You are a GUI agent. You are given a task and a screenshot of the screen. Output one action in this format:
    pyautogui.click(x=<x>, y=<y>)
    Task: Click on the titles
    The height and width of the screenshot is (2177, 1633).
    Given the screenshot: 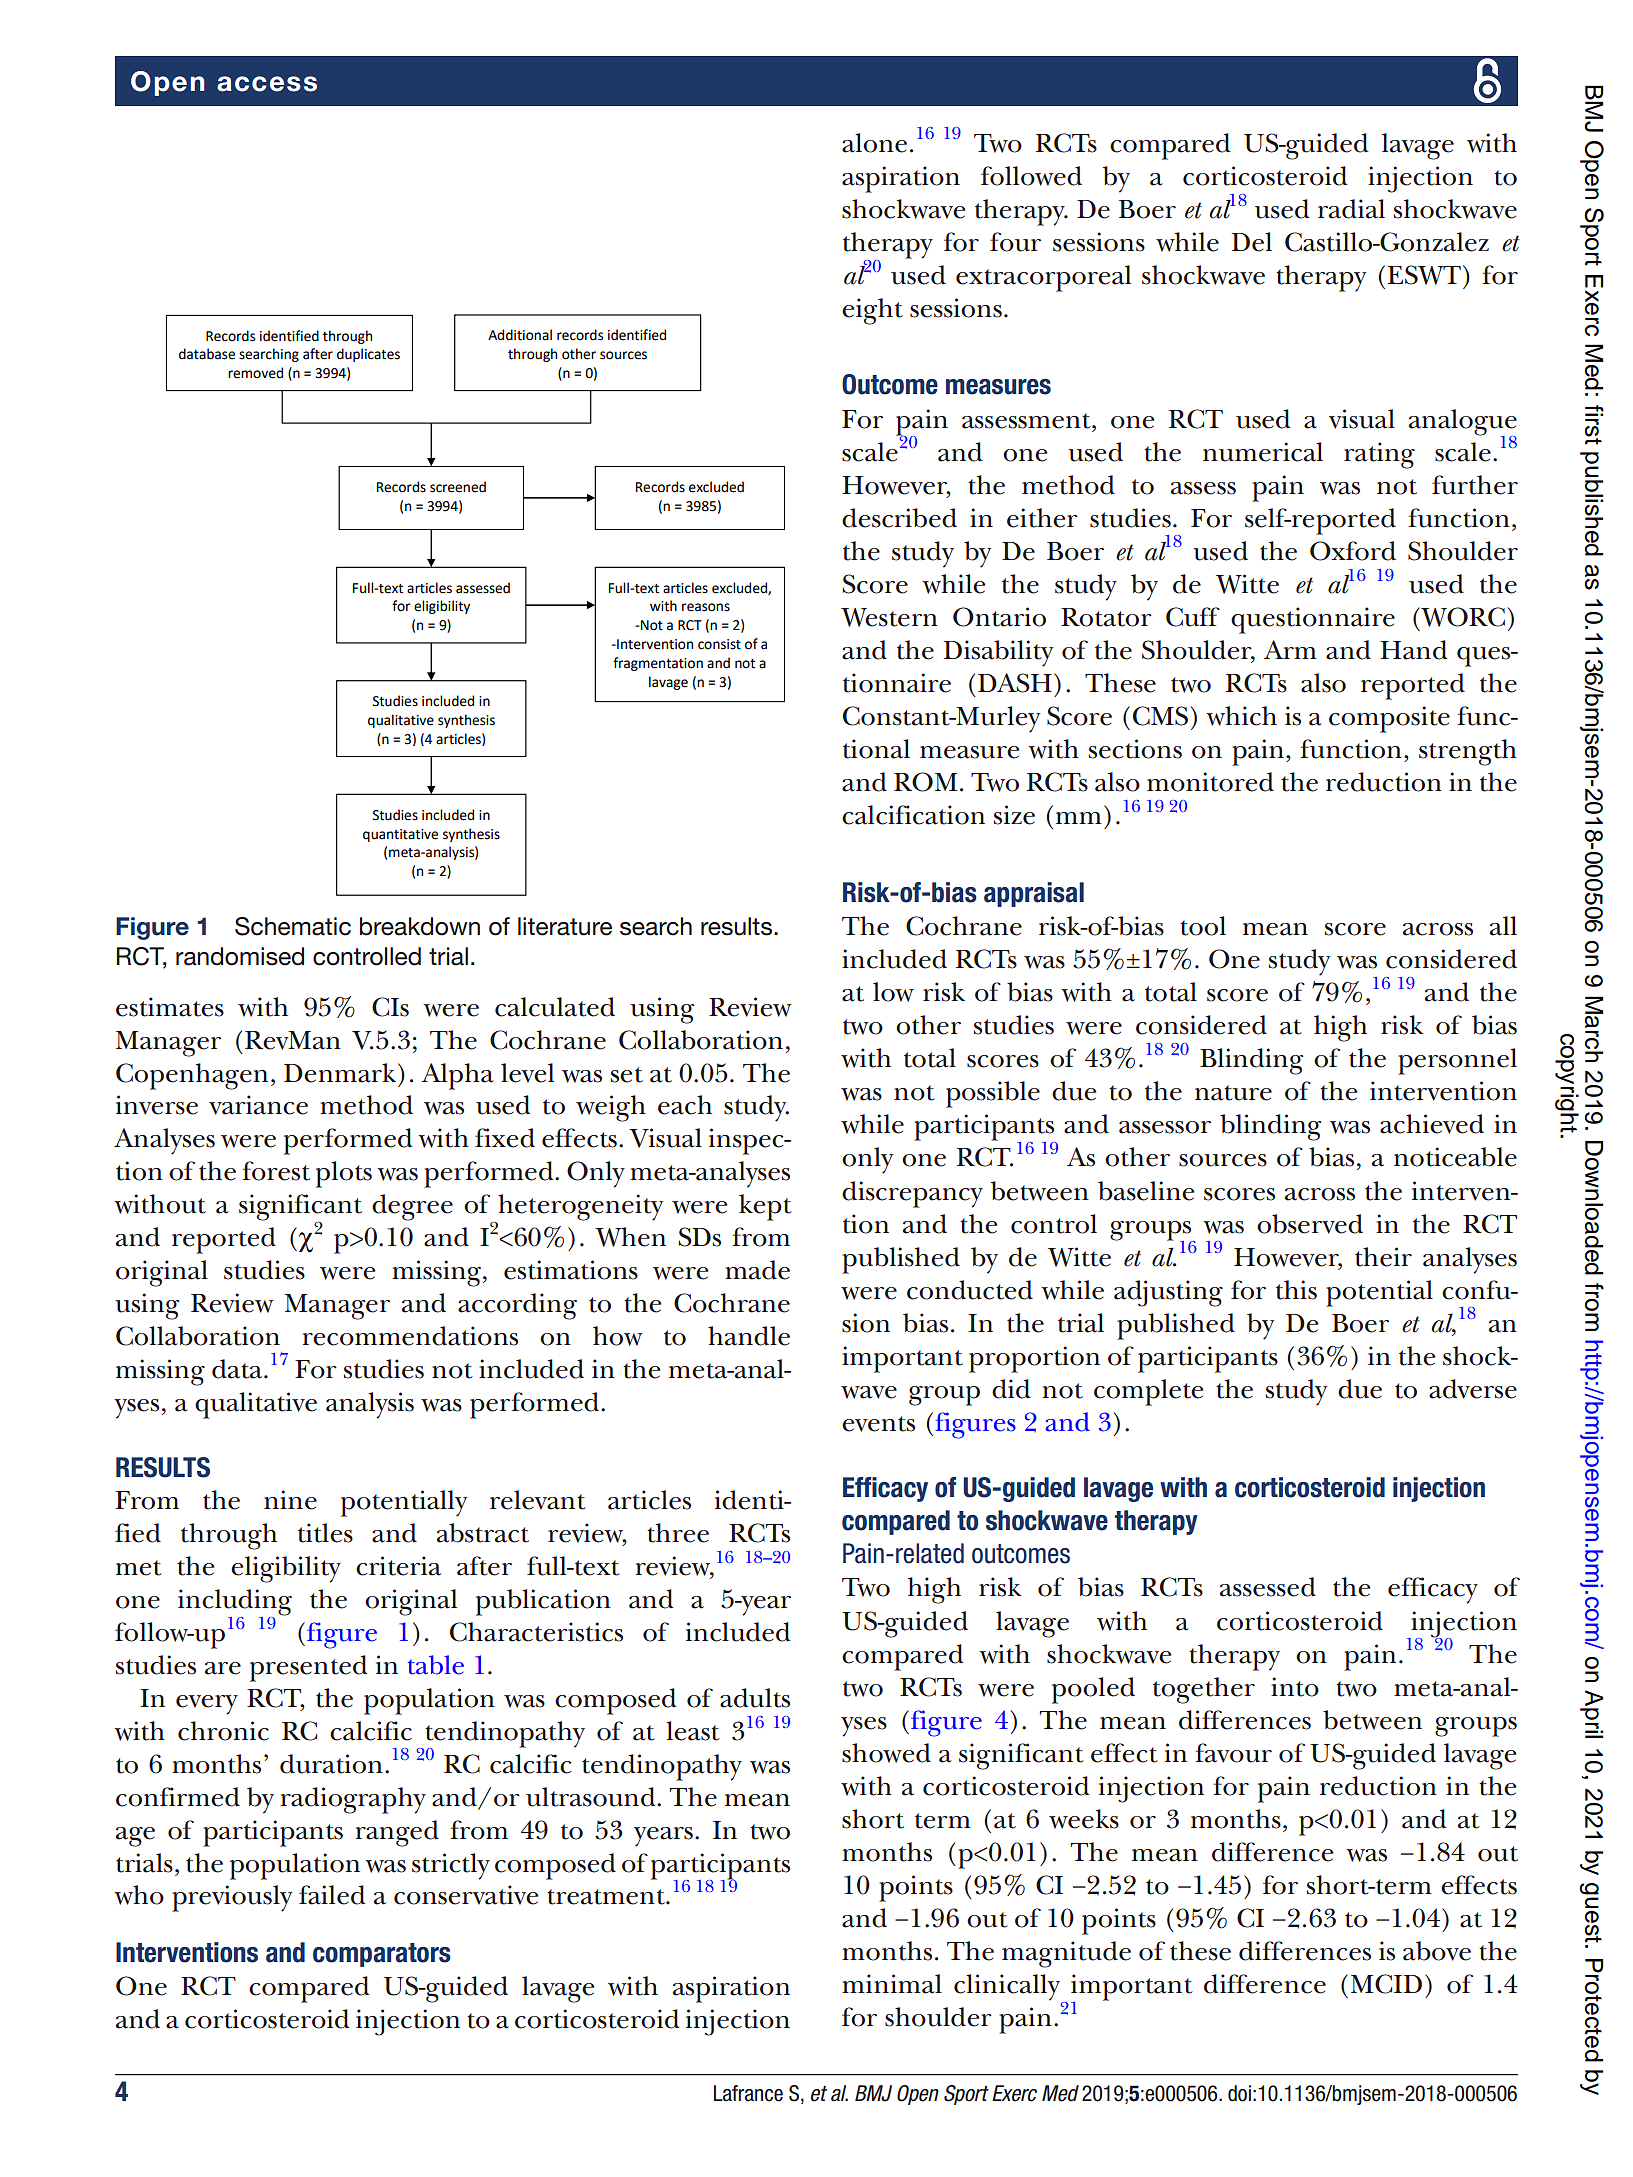 What is the action you would take?
    pyautogui.click(x=325, y=1533)
